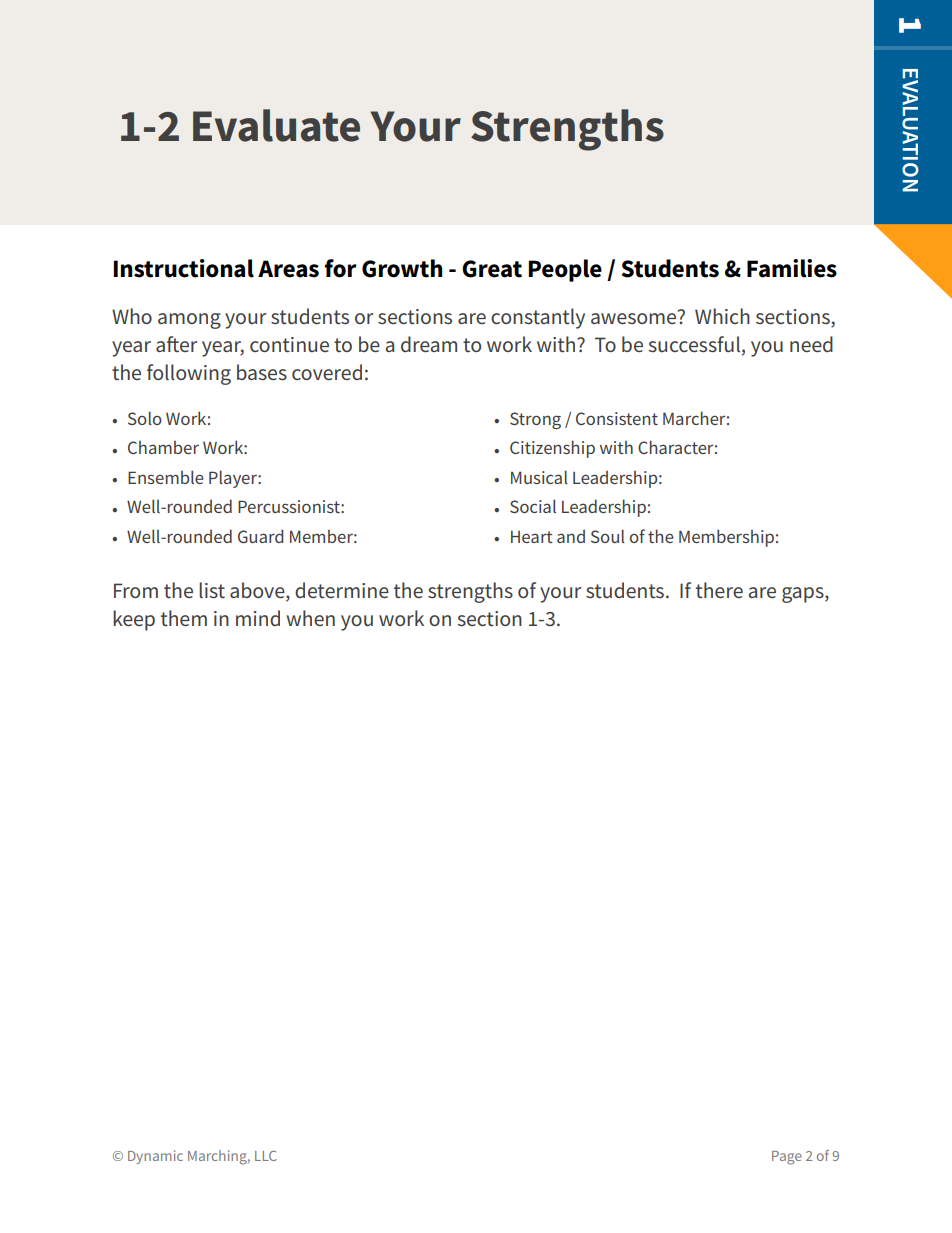  Describe the element at coordinates (792, 268) in the screenshot. I see `Families` at that location.
